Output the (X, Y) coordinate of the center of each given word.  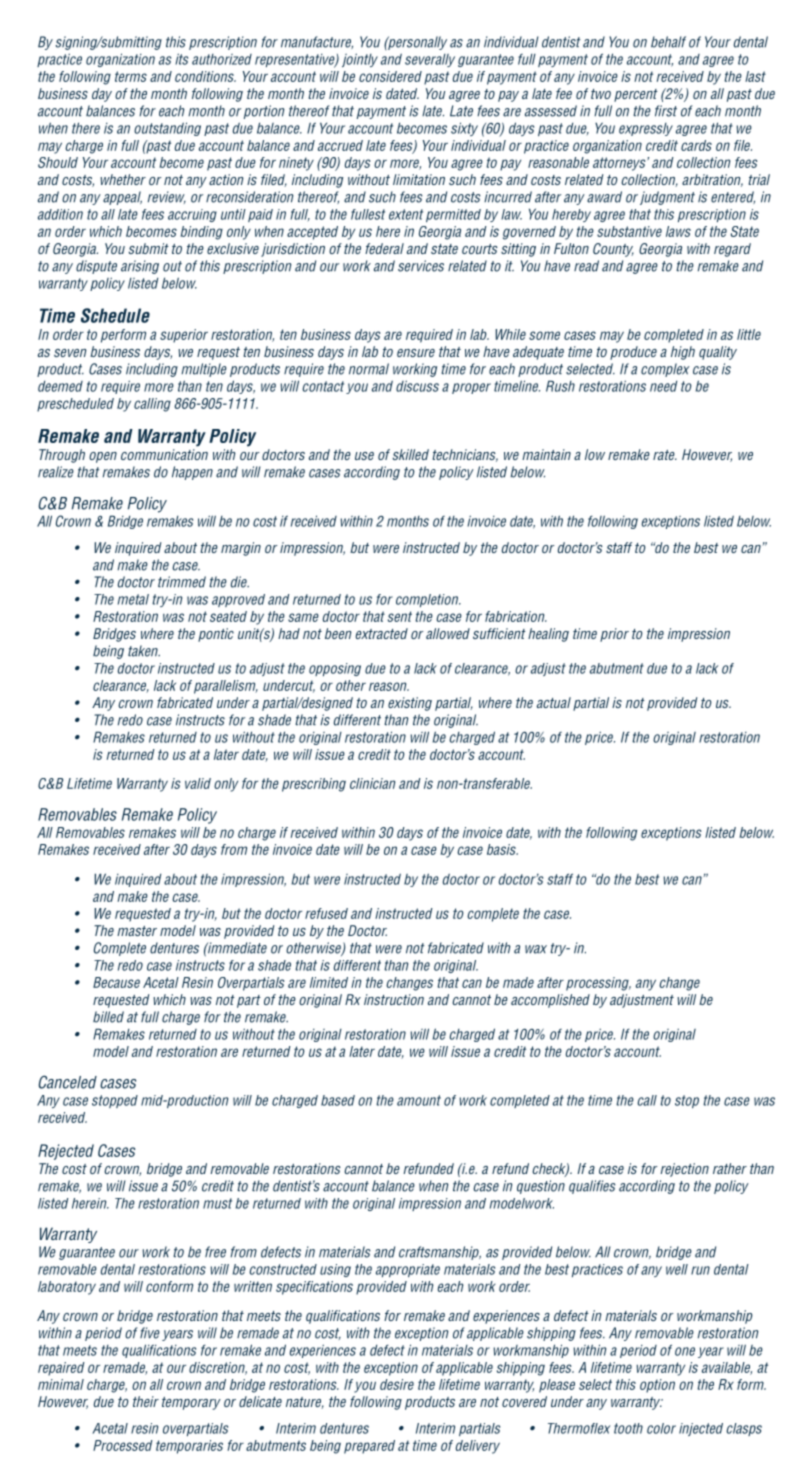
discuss (417, 386)
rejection (684, 1170)
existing (410, 704)
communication (164, 454)
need (663, 386)
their (146, 1401)
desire (397, 1384)
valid (198, 783)
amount (419, 1100)
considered (390, 76)
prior (614, 635)
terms (131, 76)
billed (108, 1017)
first (666, 111)
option (657, 1386)
